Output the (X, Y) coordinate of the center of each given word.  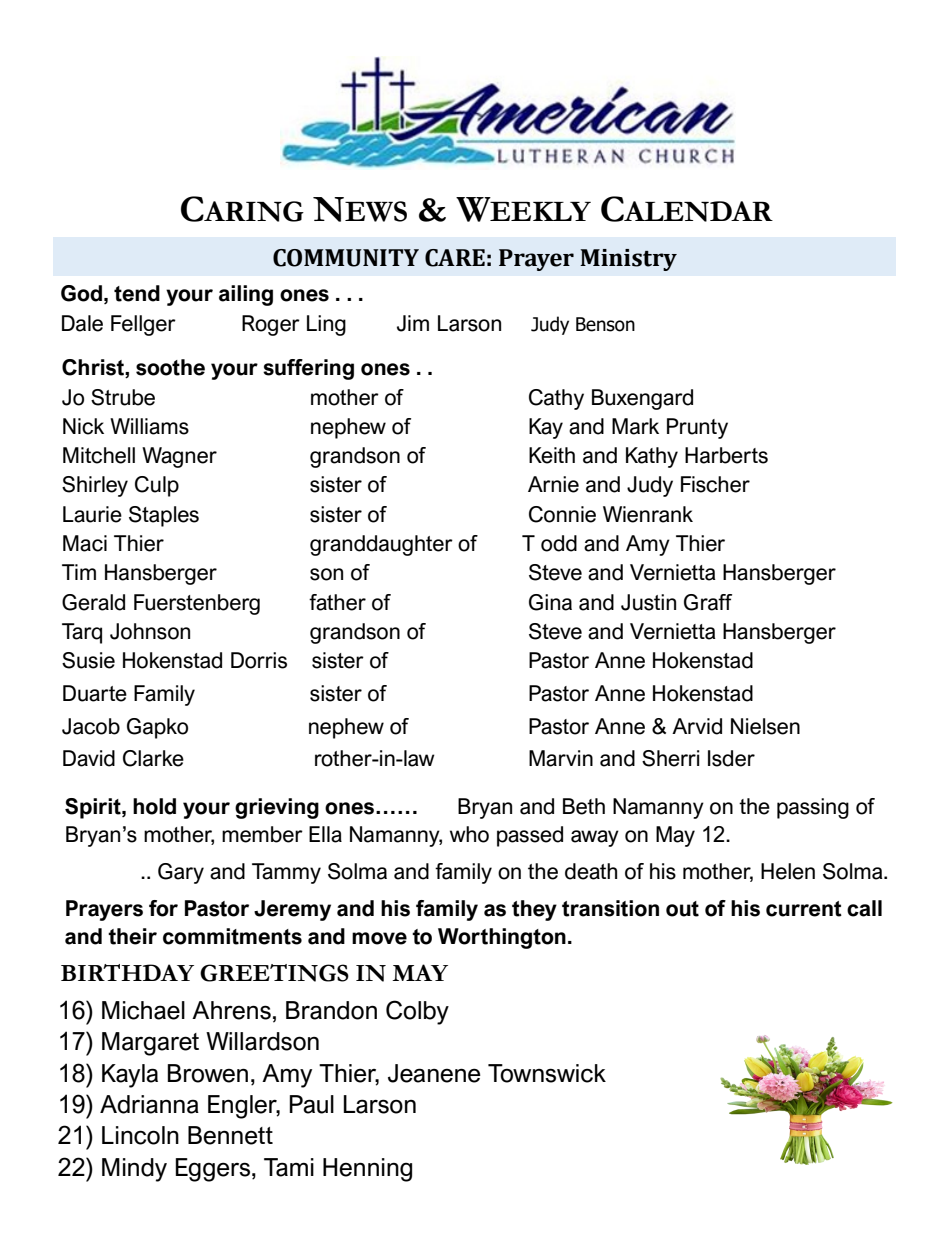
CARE (455, 258)
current (804, 909)
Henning (367, 1170)
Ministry (628, 260)
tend (137, 293)
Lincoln (140, 1135)
